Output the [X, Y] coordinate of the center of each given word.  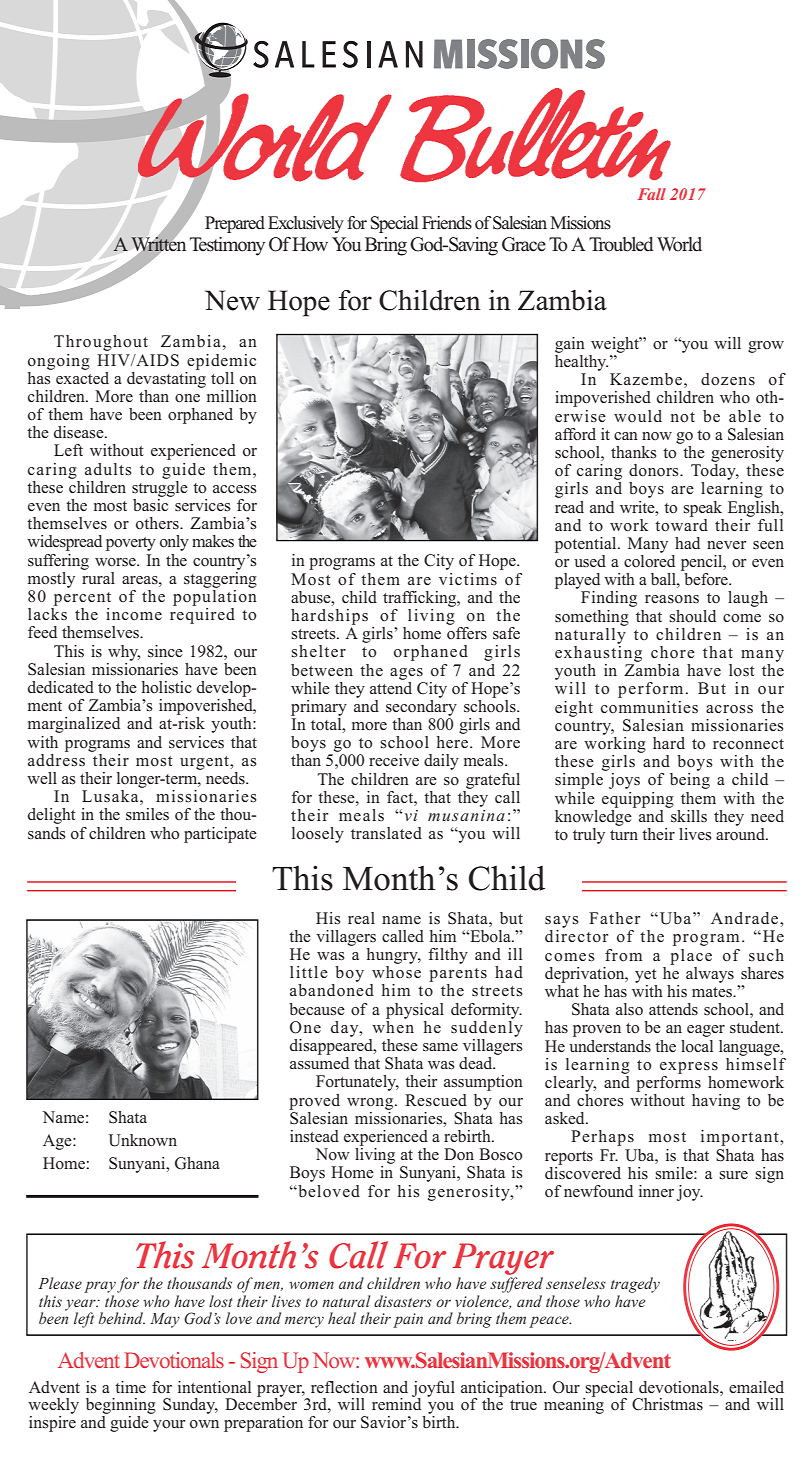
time [130, 1387]
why [124, 653]
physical [415, 1011]
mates [713, 992]
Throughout [101, 343]
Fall [652, 194]
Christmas [667, 1404]
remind [396, 1403]
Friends [447, 223]
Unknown [143, 1140]
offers [467, 633]
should [692, 616]
